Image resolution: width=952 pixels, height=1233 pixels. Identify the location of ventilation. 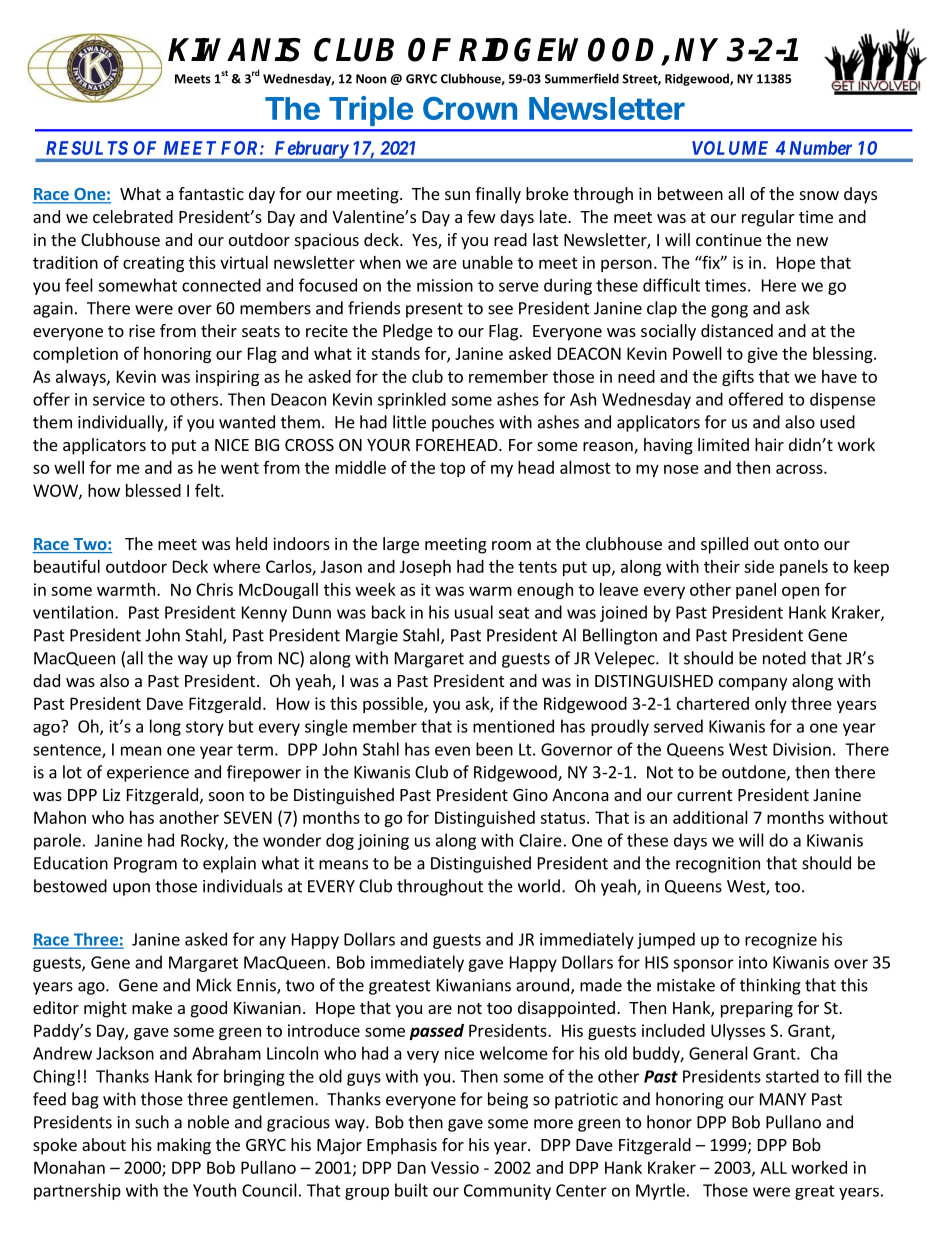
(73, 612).
